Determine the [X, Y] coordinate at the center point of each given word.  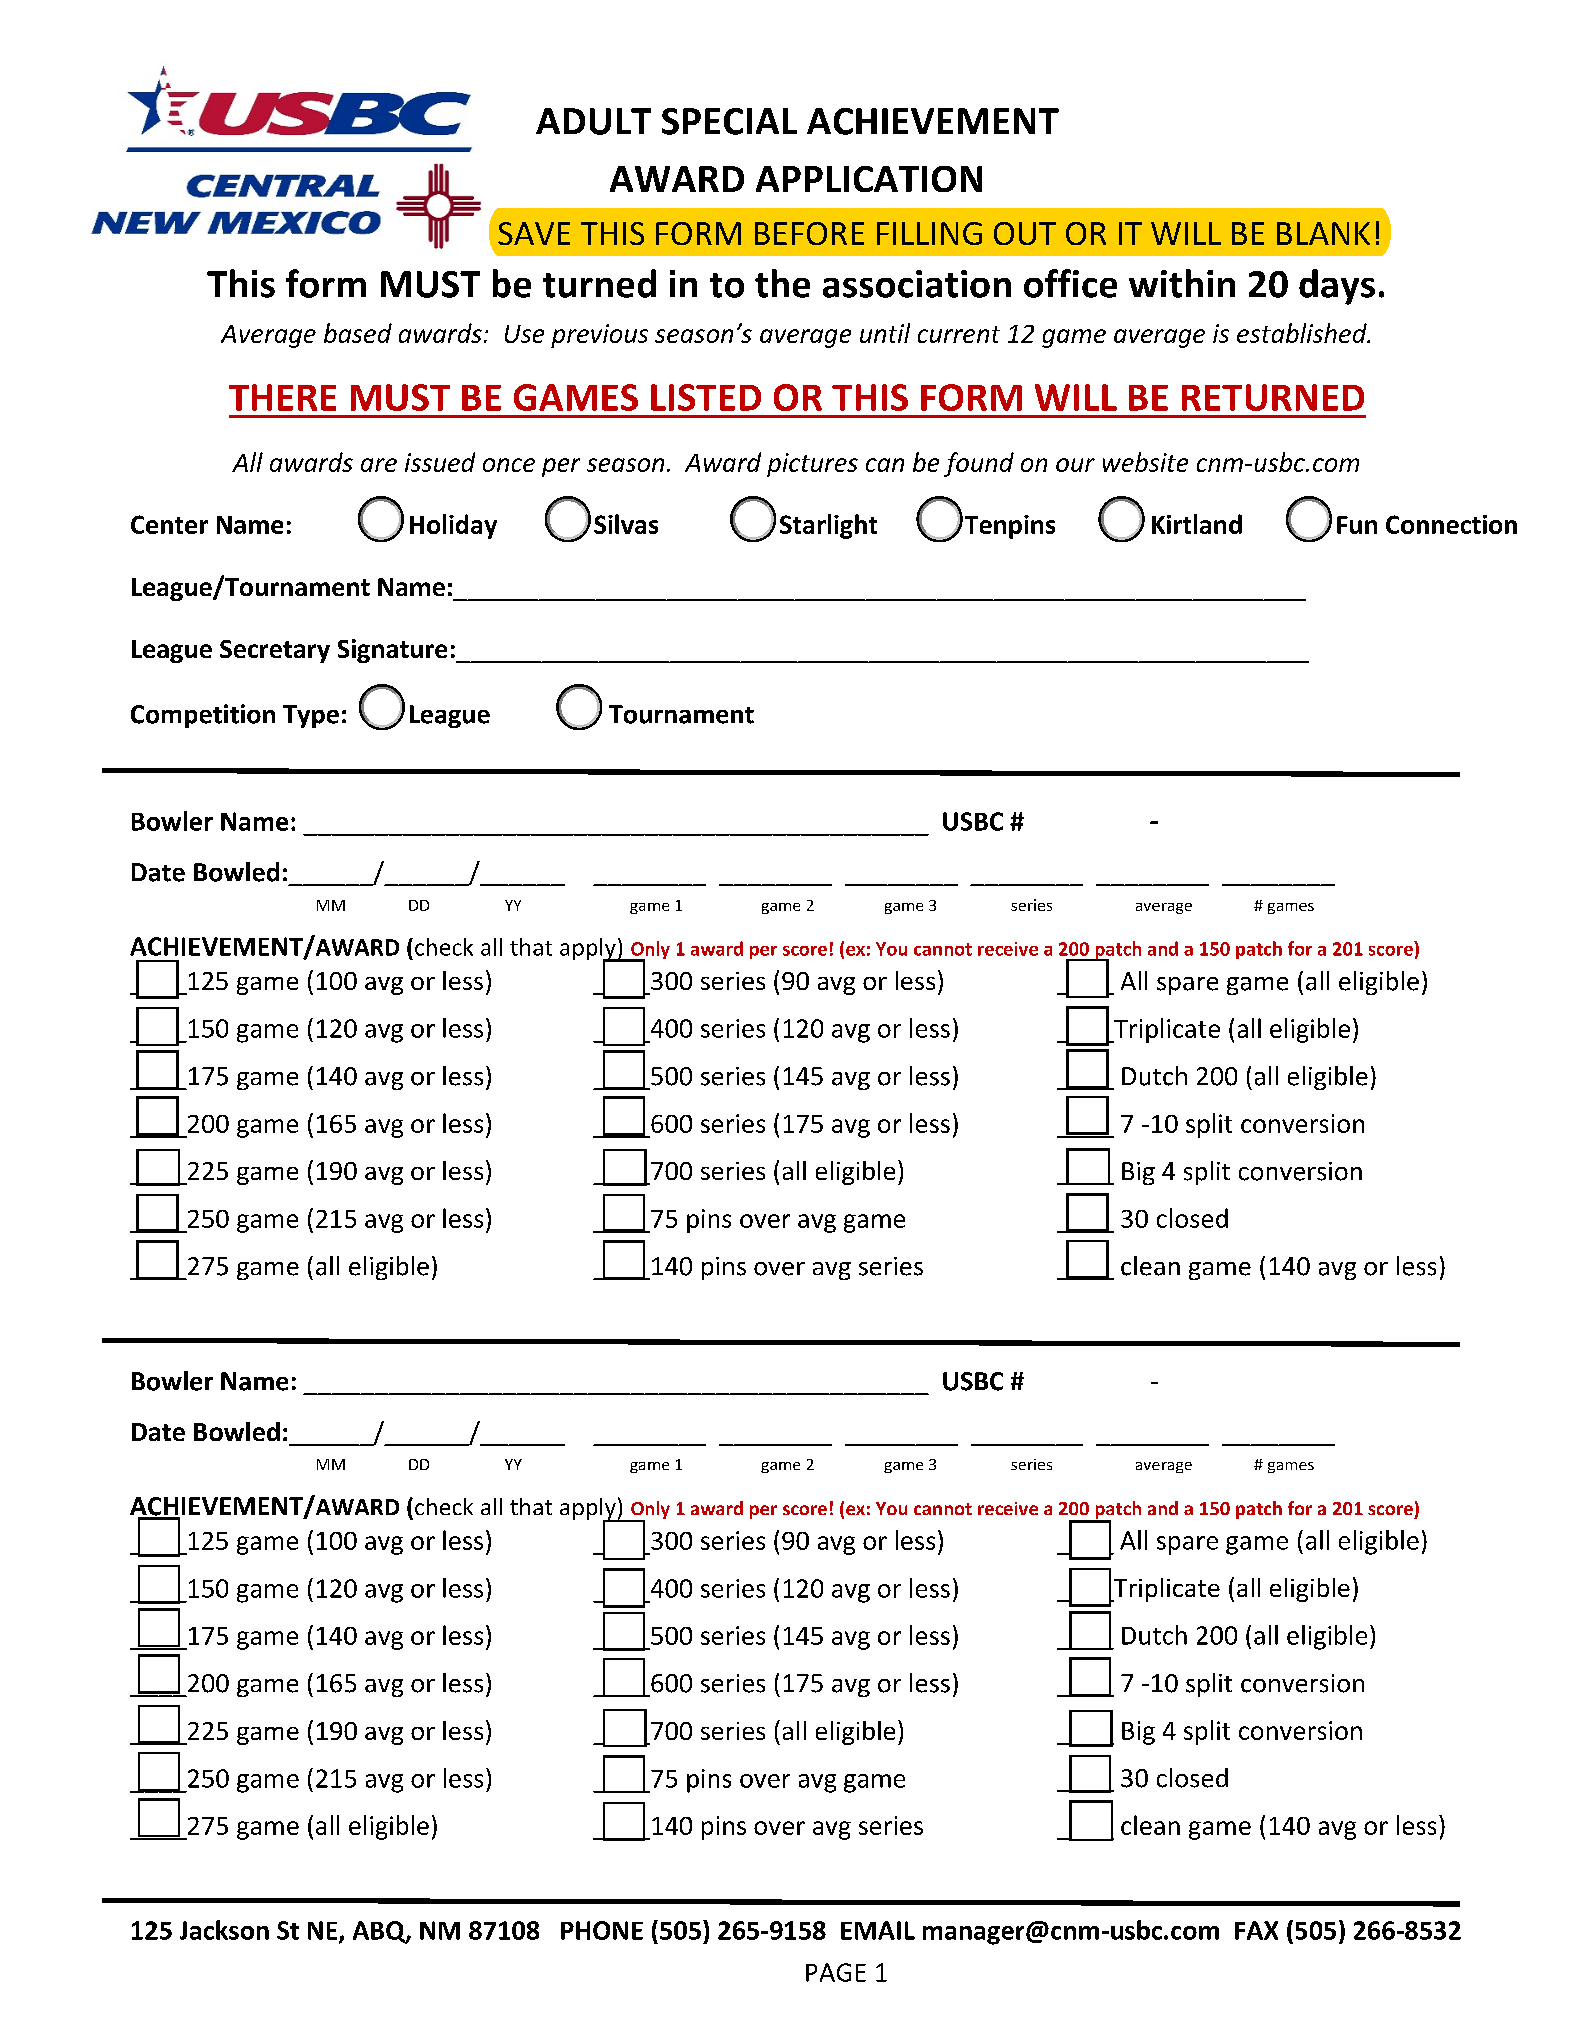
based [358, 333]
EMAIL [878, 1930]
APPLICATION [869, 179]
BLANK [1323, 233]
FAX [1256, 1930]
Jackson [224, 1930]
